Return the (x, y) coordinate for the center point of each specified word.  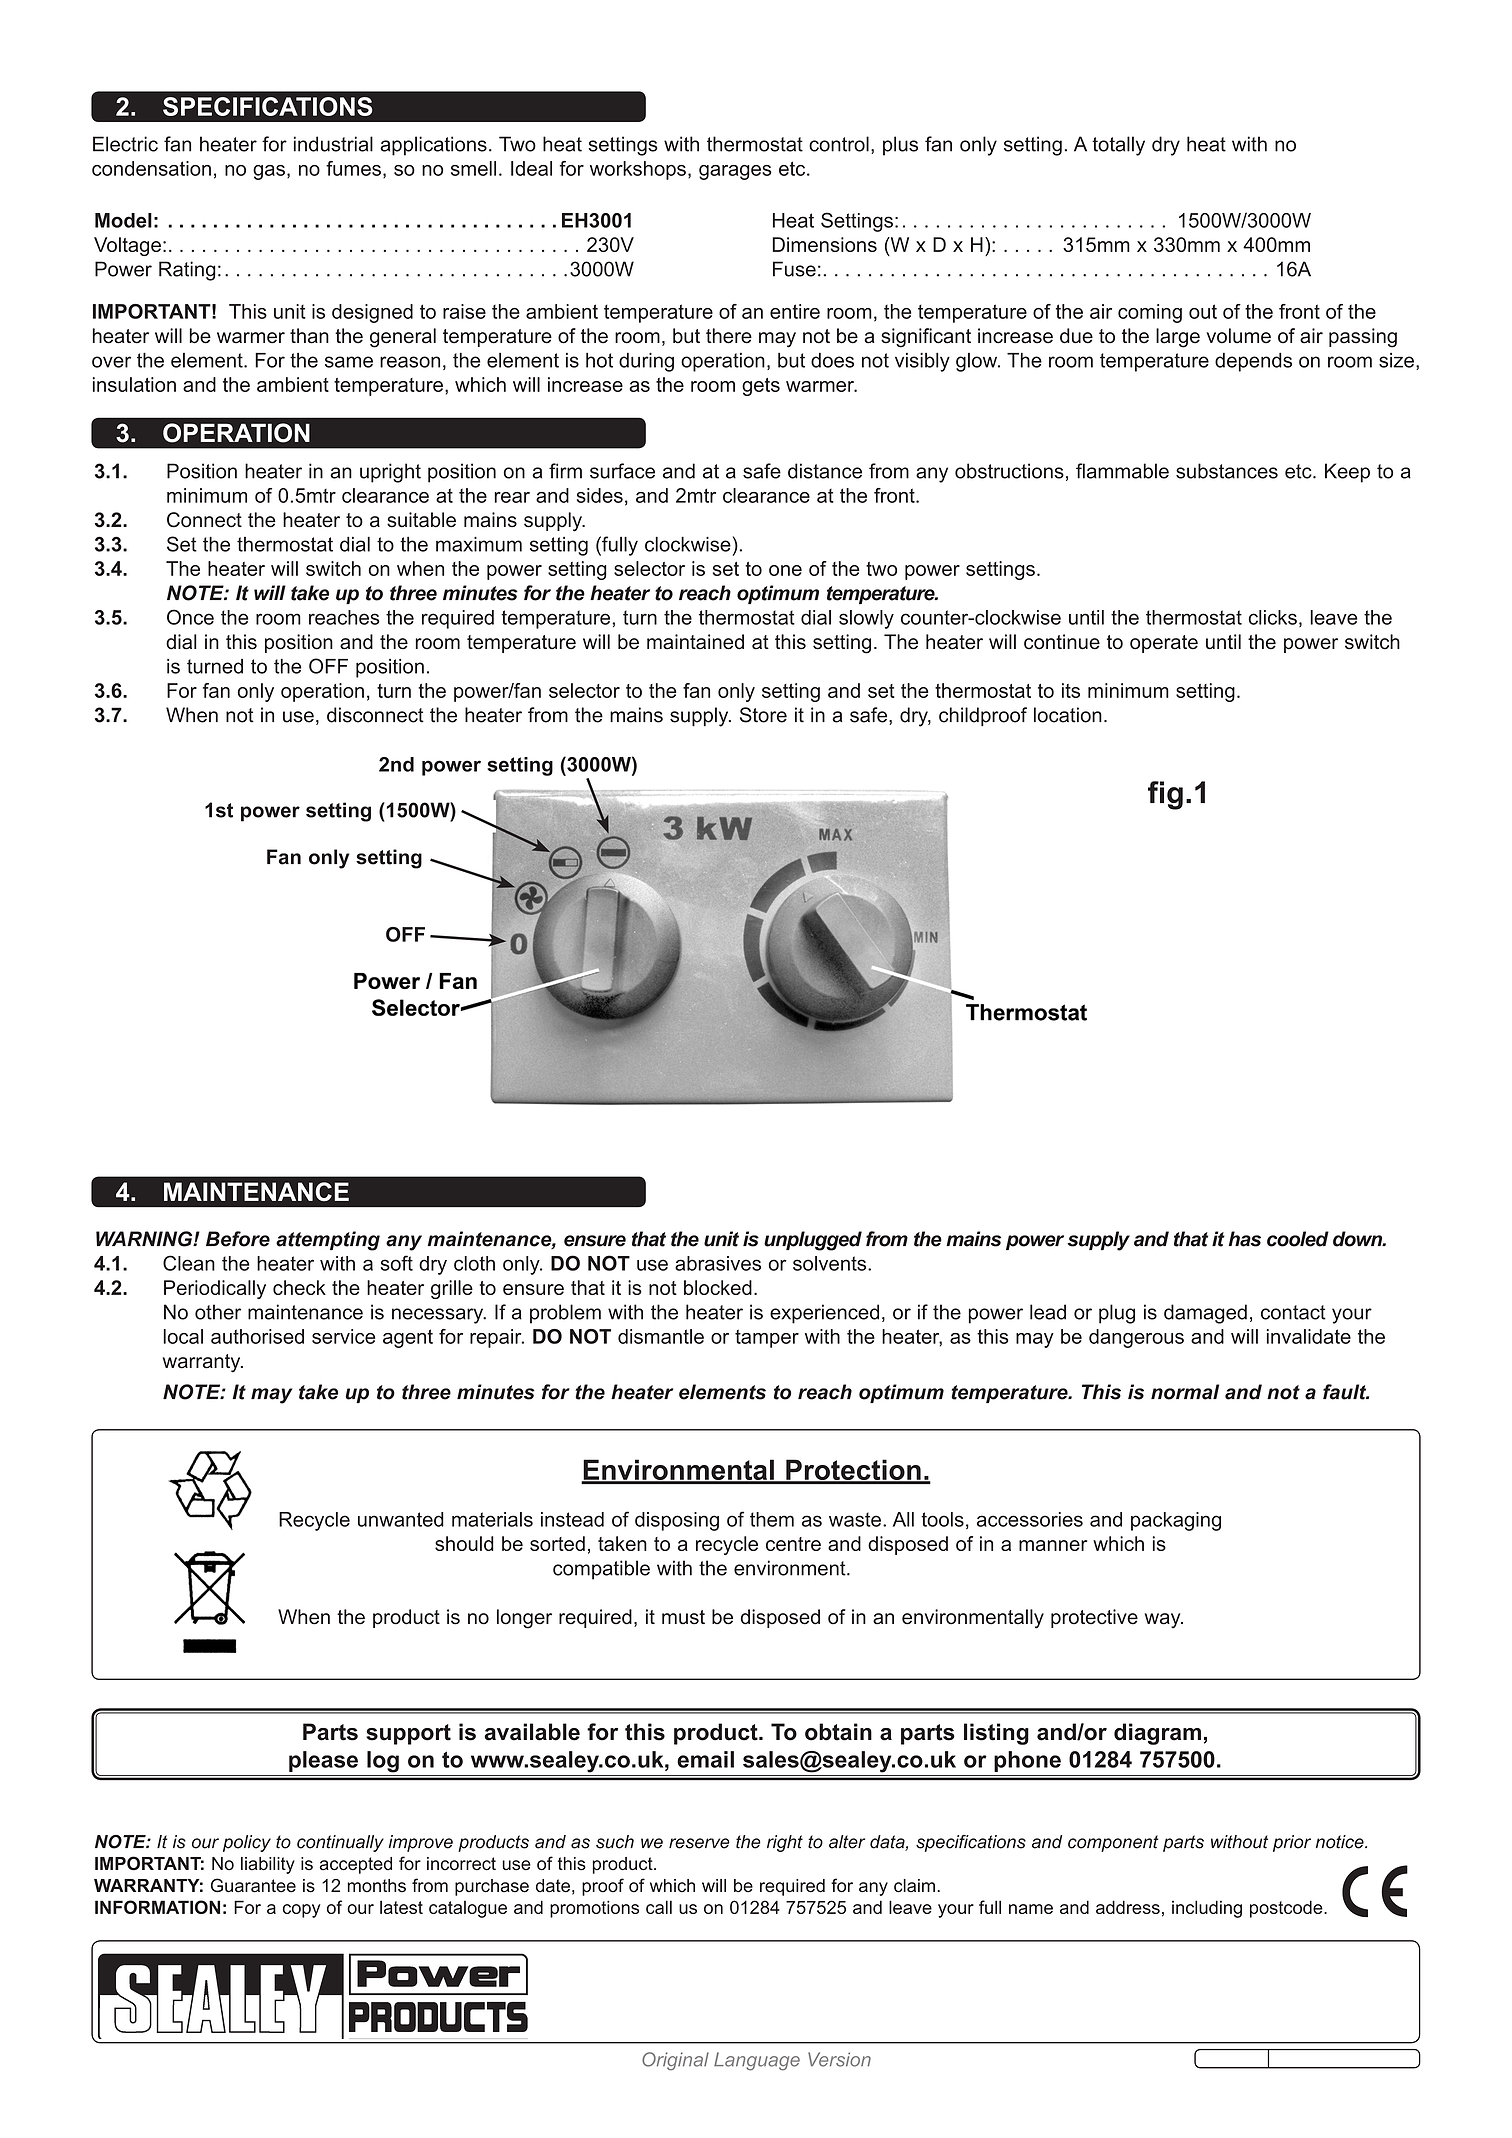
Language (757, 2061)
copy (302, 1911)
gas (269, 172)
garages (735, 172)
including (1207, 1909)
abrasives (718, 1263)
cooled (1298, 1239)
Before (238, 1239)
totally (1118, 146)
